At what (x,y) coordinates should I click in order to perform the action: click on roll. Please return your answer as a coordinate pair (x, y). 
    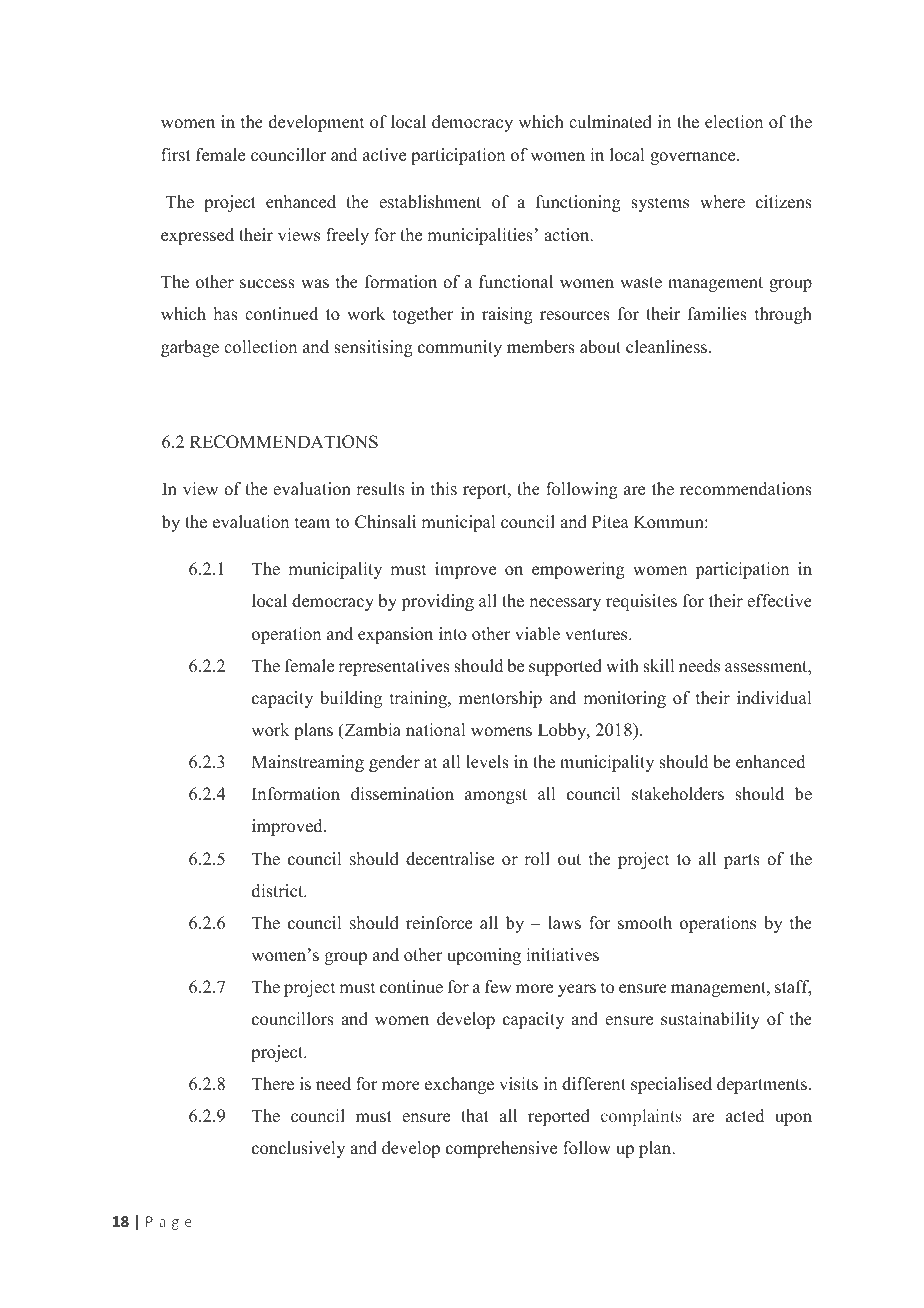
    Looking at the image, I should click on (537, 859).
